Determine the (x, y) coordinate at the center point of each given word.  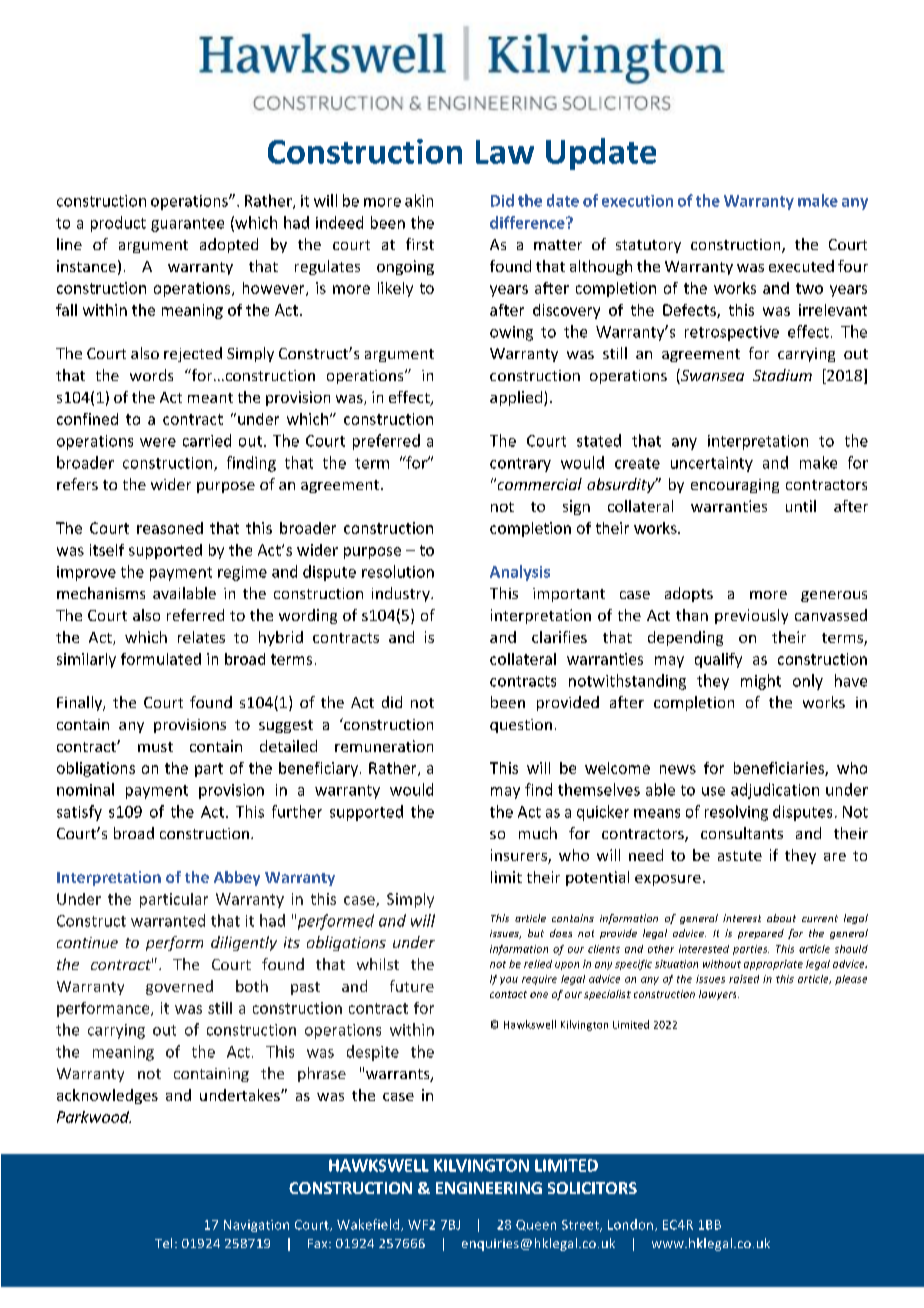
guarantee (187, 225)
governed (179, 987)
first (420, 244)
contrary (520, 465)
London (632, 1225)
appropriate (773, 965)
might (761, 682)
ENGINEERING (489, 1188)
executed (801, 266)
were (158, 442)
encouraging (735, 486)
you (509, 981)
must (155, 747)
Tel (163, 1243)
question (521, 726)
